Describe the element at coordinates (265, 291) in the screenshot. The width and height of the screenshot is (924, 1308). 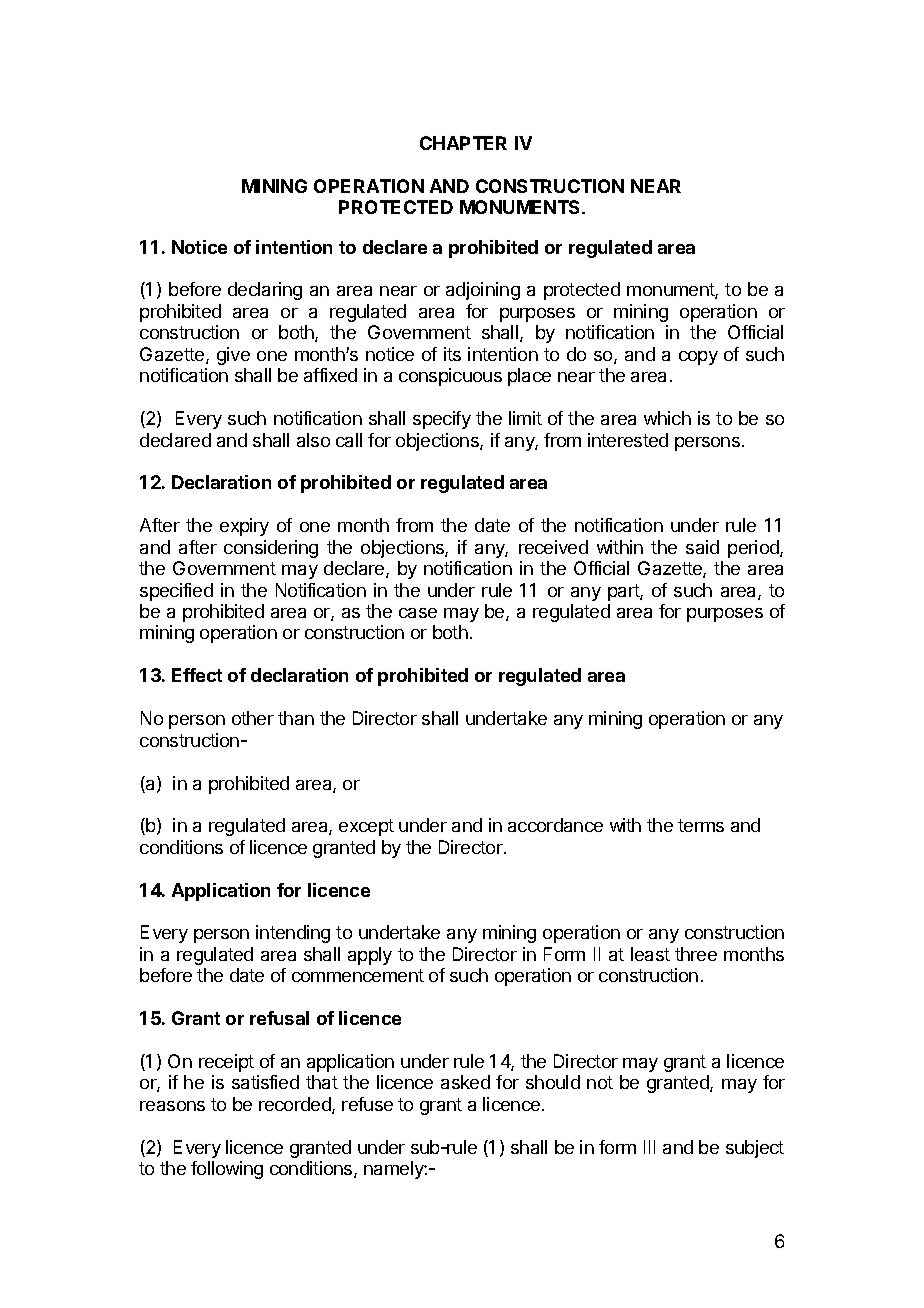
I see `declaring` at that location.
